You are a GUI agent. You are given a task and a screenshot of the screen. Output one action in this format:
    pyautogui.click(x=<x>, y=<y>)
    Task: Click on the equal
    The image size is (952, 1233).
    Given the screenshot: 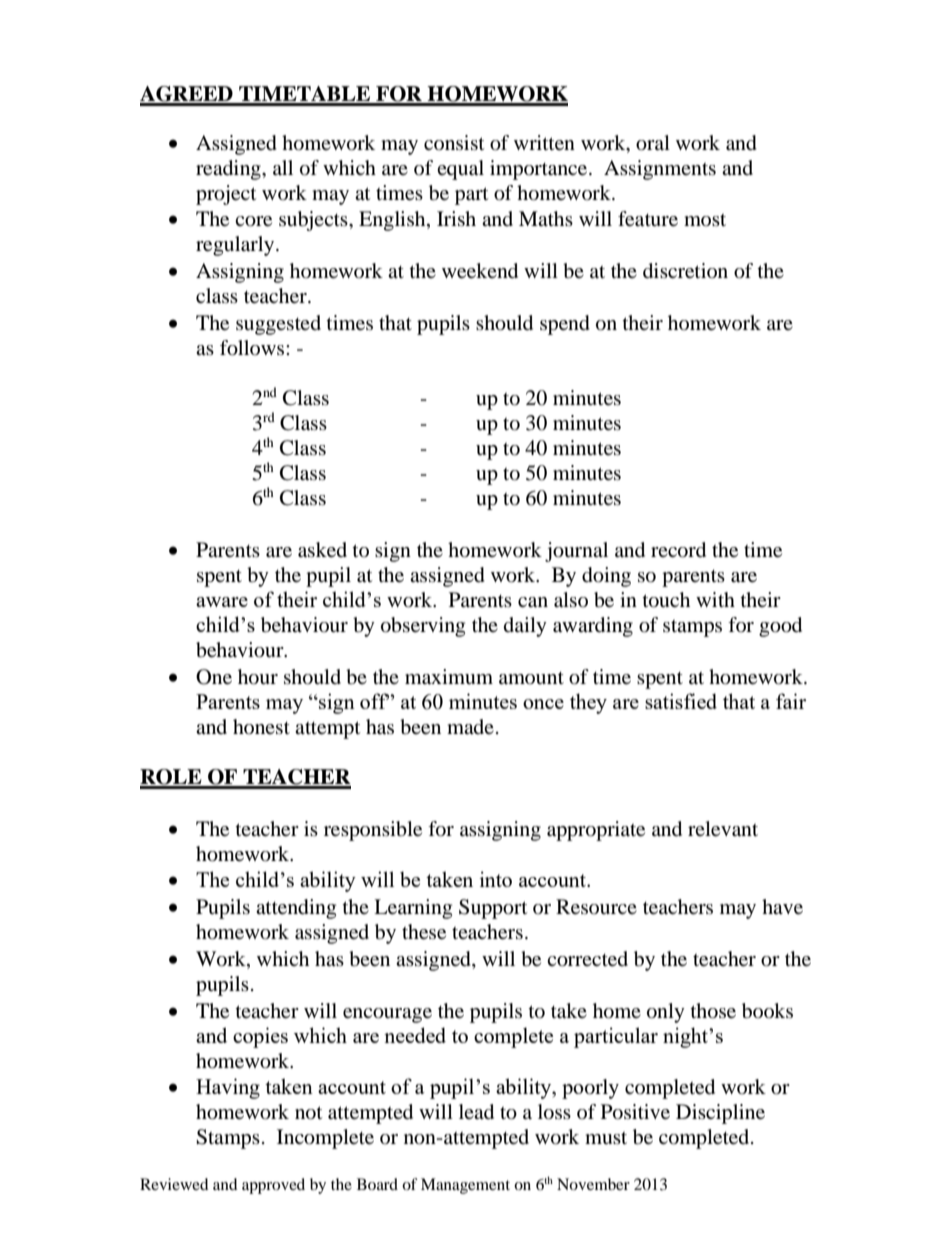 What is the action you would take?
    pyautogui.click(x=460, y=170)
